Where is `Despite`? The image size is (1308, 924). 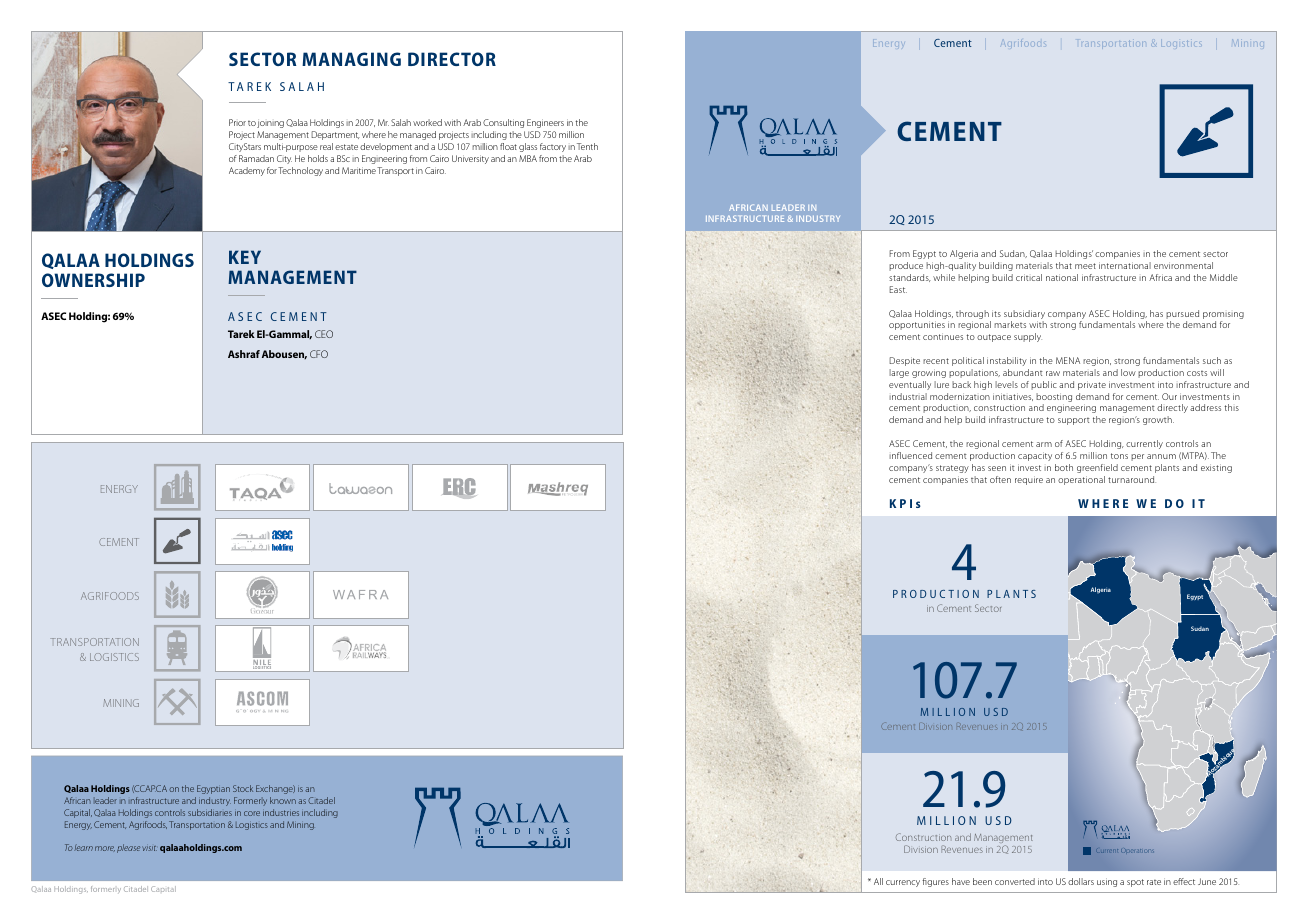
Despite is located at coordinates (904, 361).
